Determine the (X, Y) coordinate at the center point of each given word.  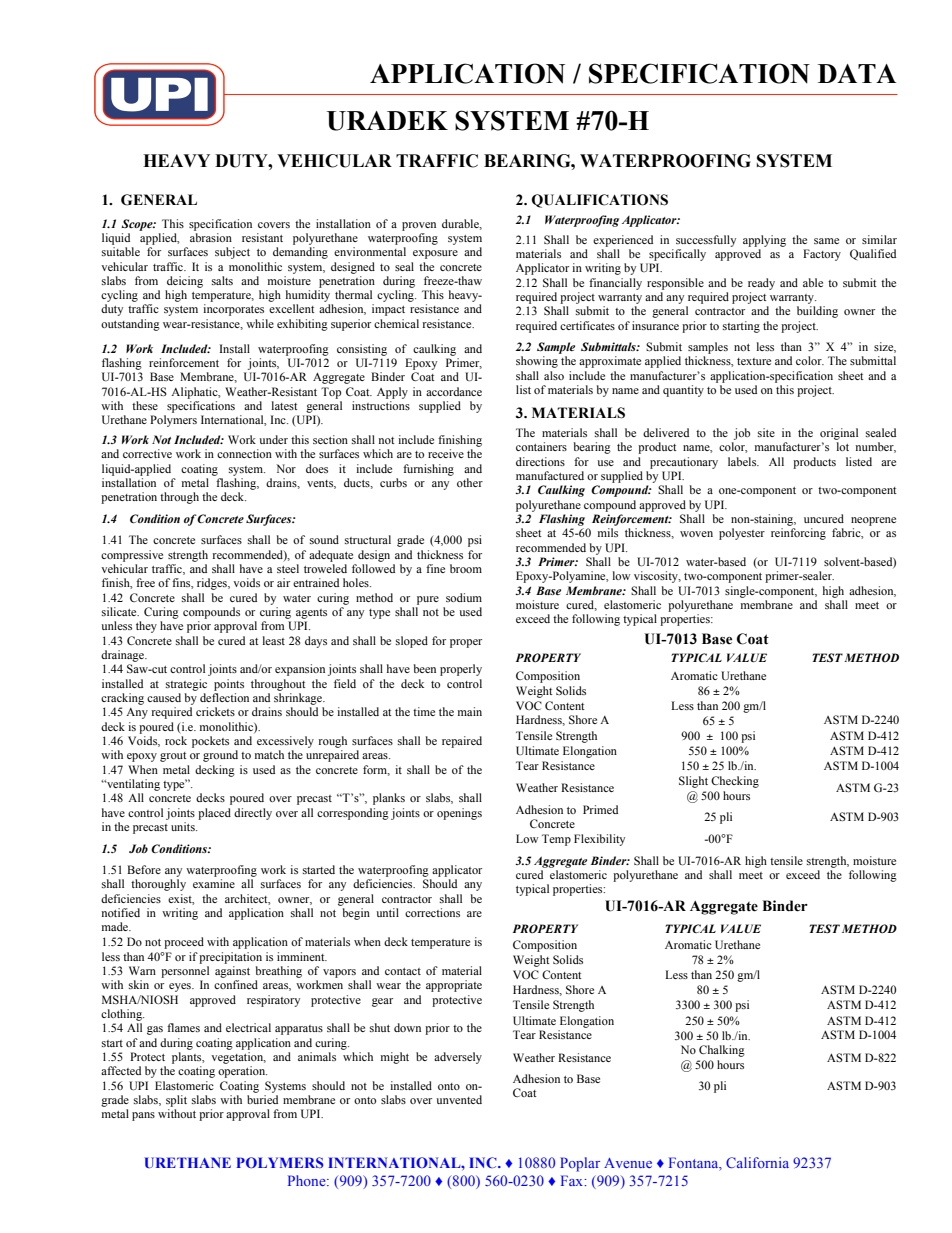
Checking (735, 782)
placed (214, 814)
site (766, 432)
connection (244, 453)
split (176, 1101)
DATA (857, 73)
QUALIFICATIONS (600, 201)
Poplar (580, 1164)
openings (459, 814)
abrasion (211, 237)
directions (540, 461)
